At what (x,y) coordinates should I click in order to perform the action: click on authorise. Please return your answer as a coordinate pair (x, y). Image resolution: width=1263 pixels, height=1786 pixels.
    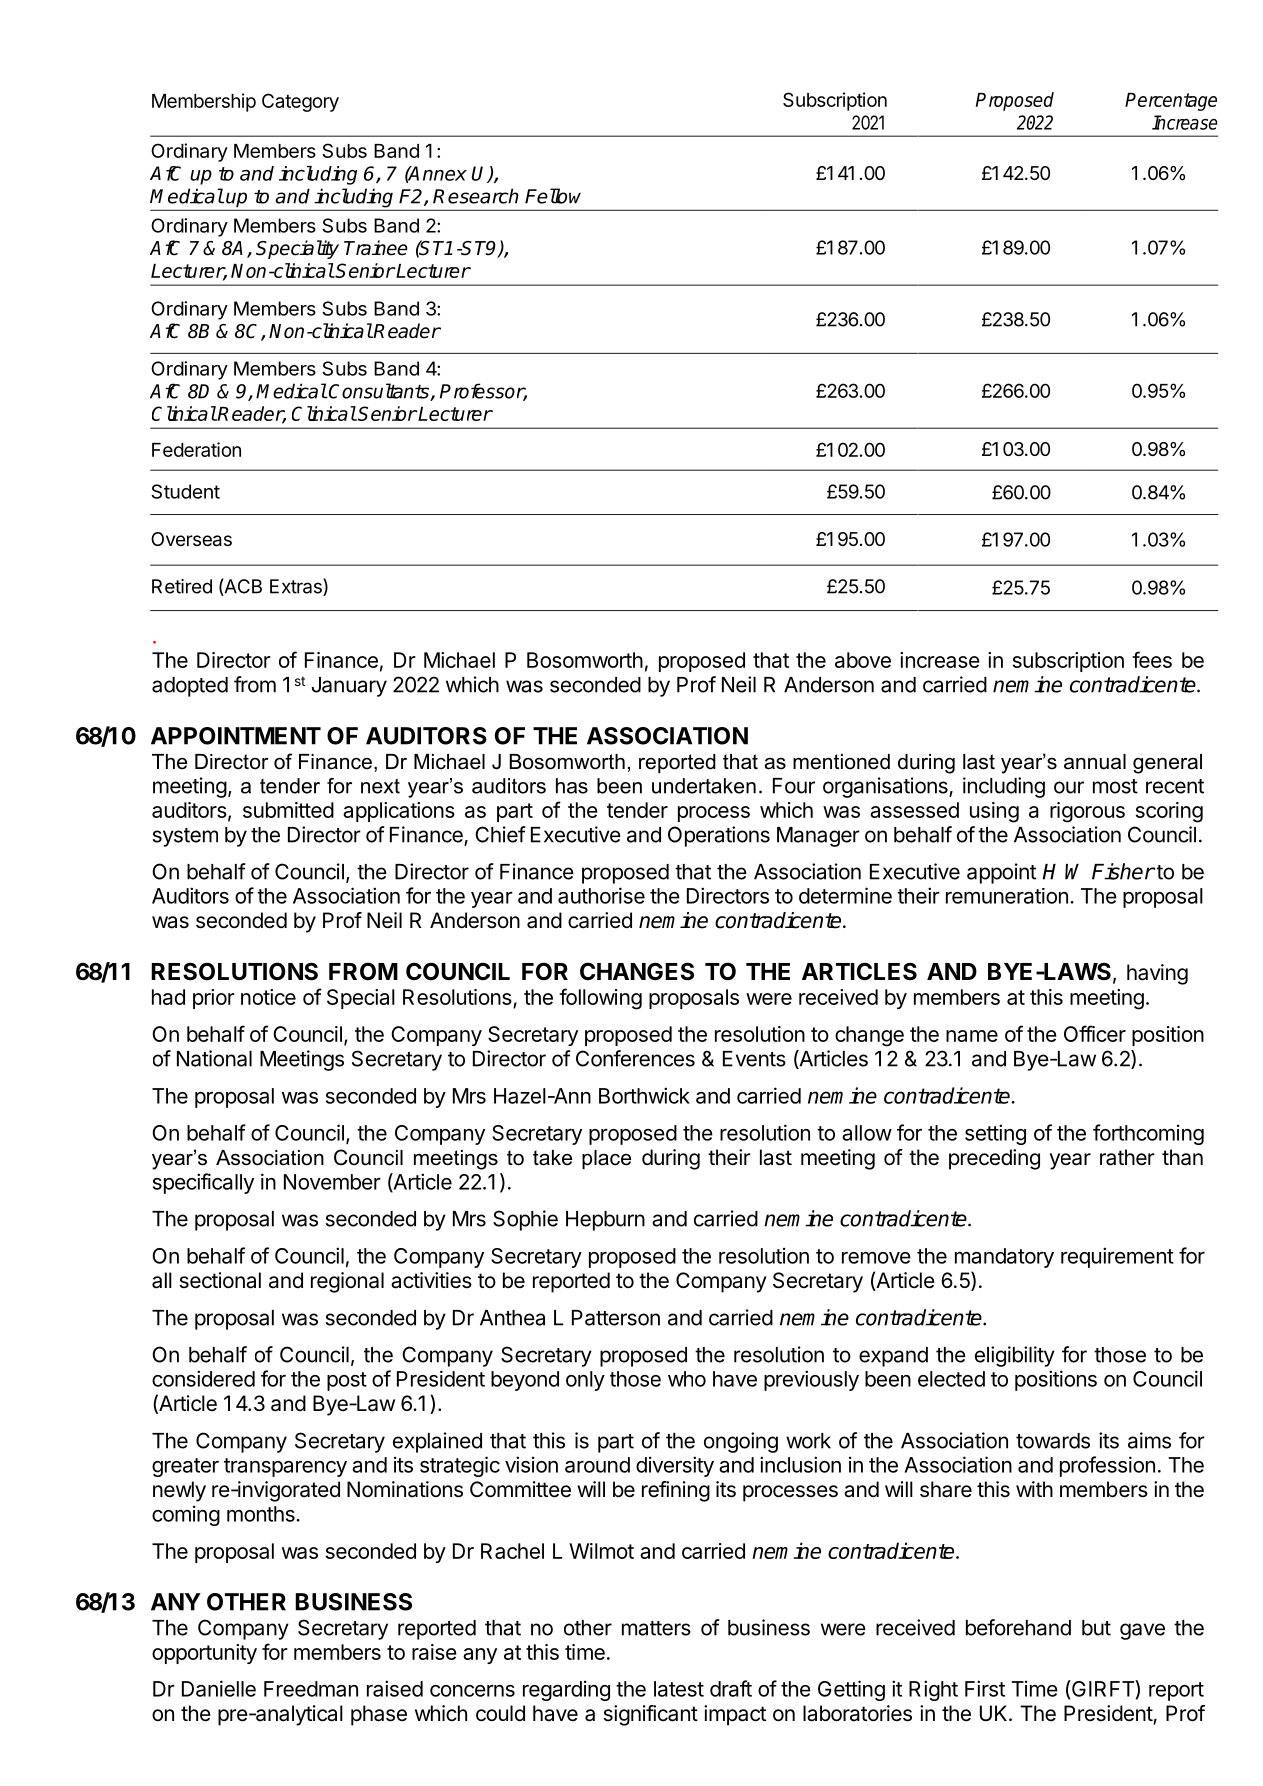
    Looking at the image, I should click on (601, 895).
